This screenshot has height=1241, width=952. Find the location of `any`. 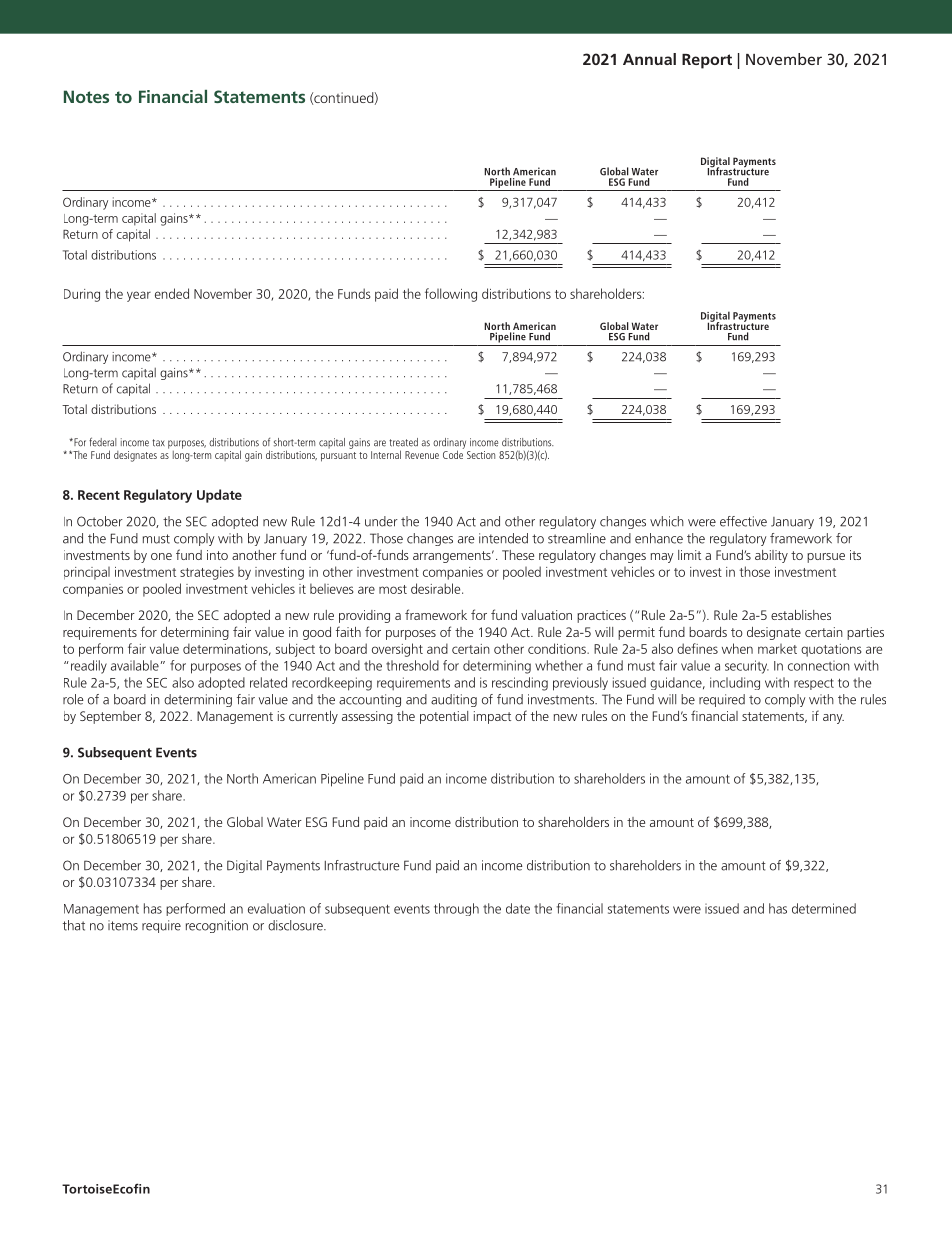

any is located at coordinates (833, 719).
